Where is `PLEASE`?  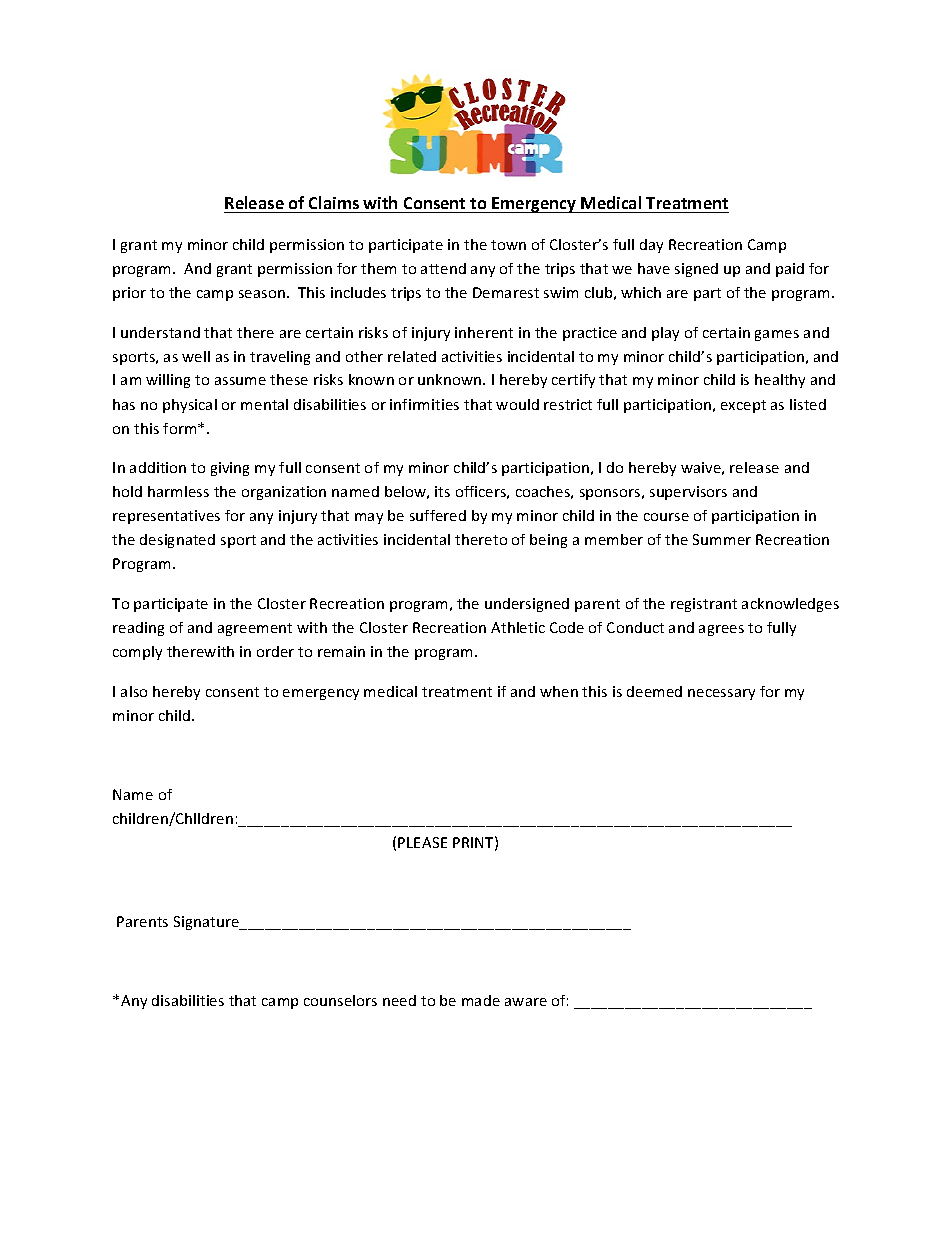 PLEASE is located at coordinates (422, 842).
